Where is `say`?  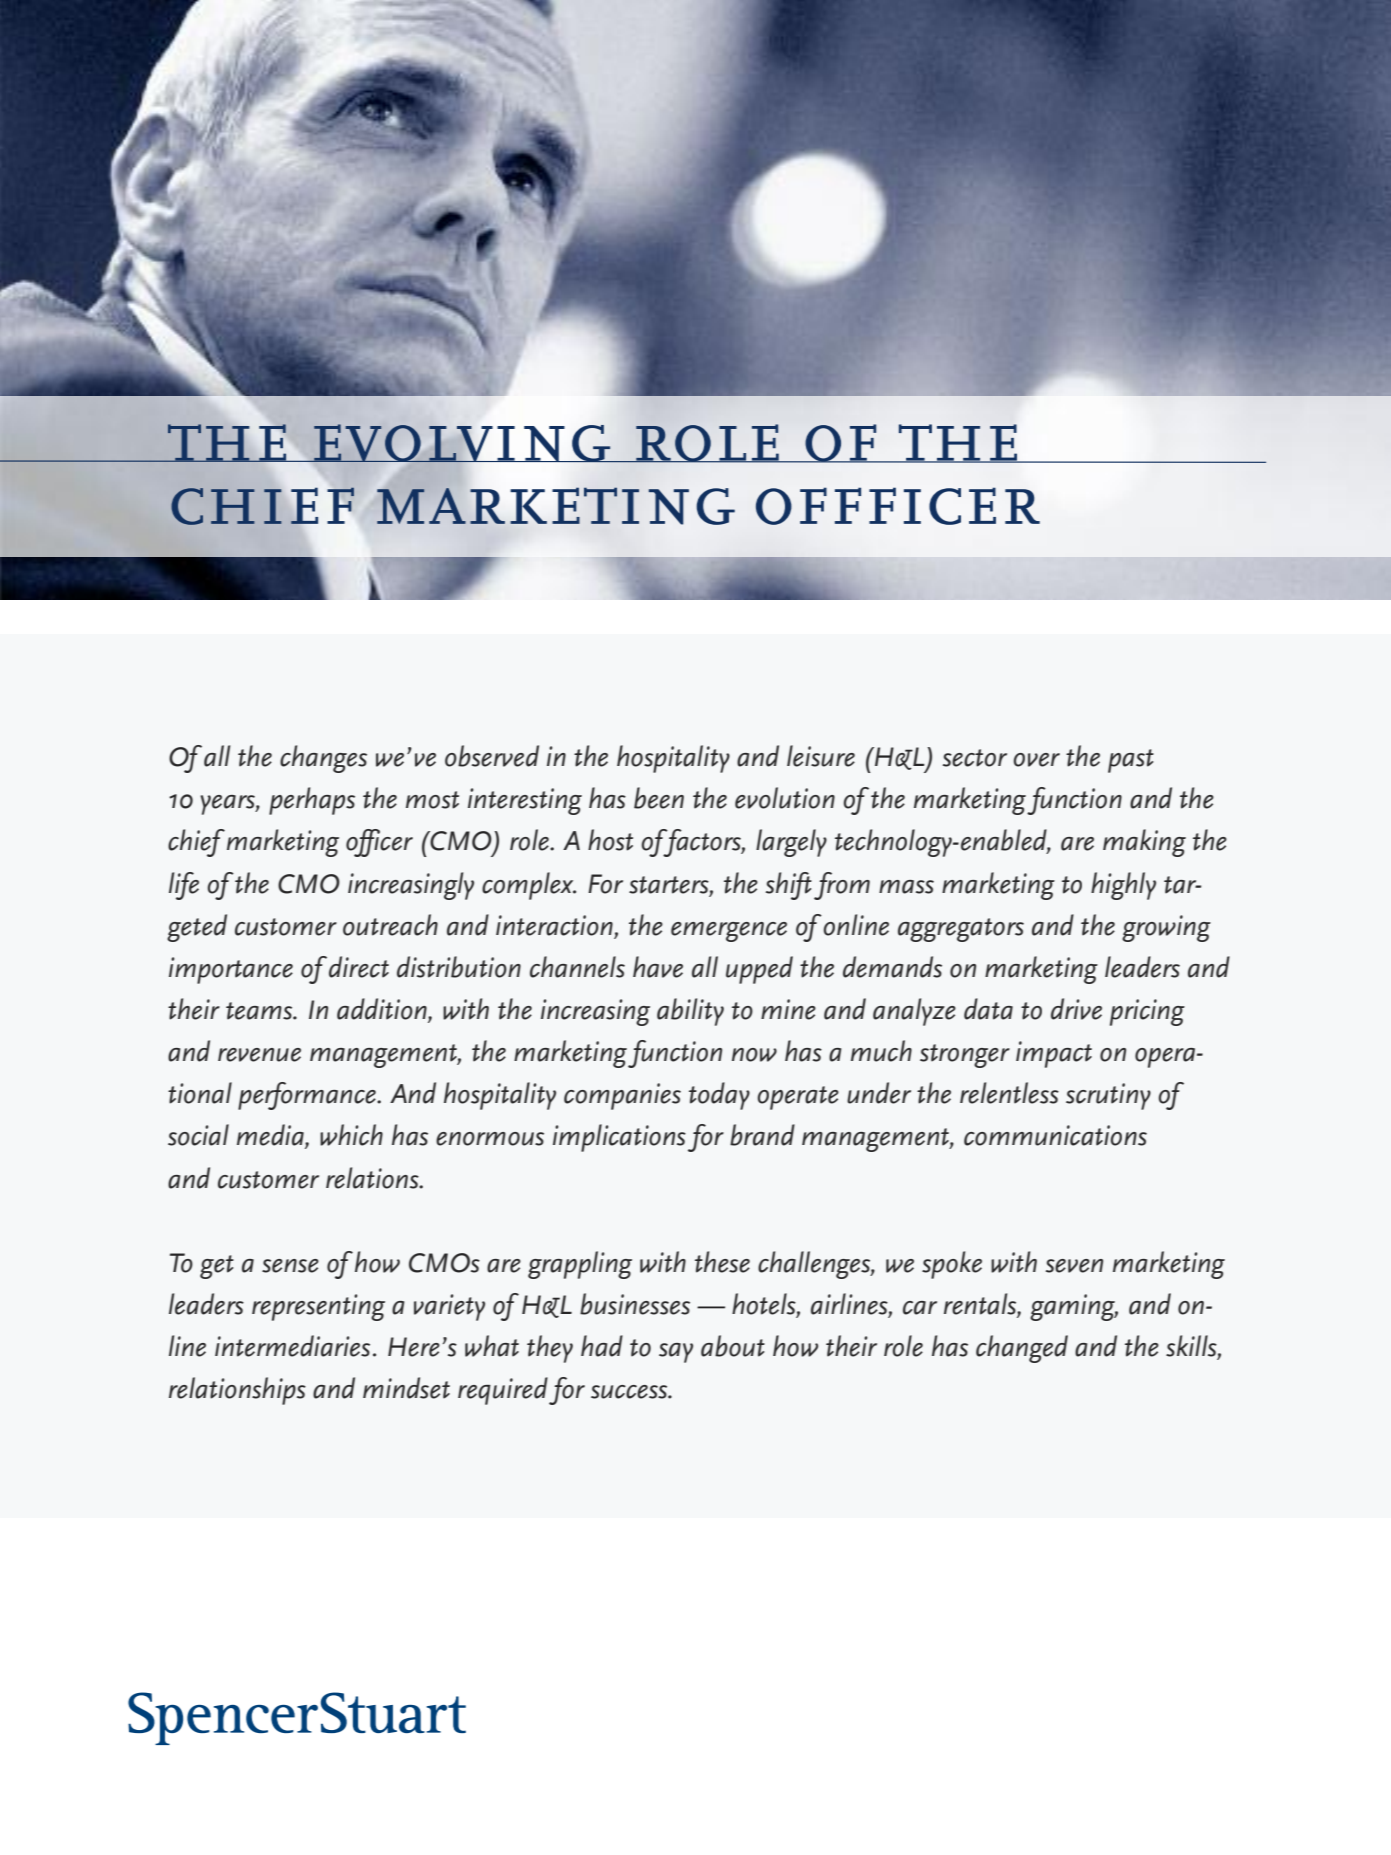 say is located at coordinates (676, 1353).
